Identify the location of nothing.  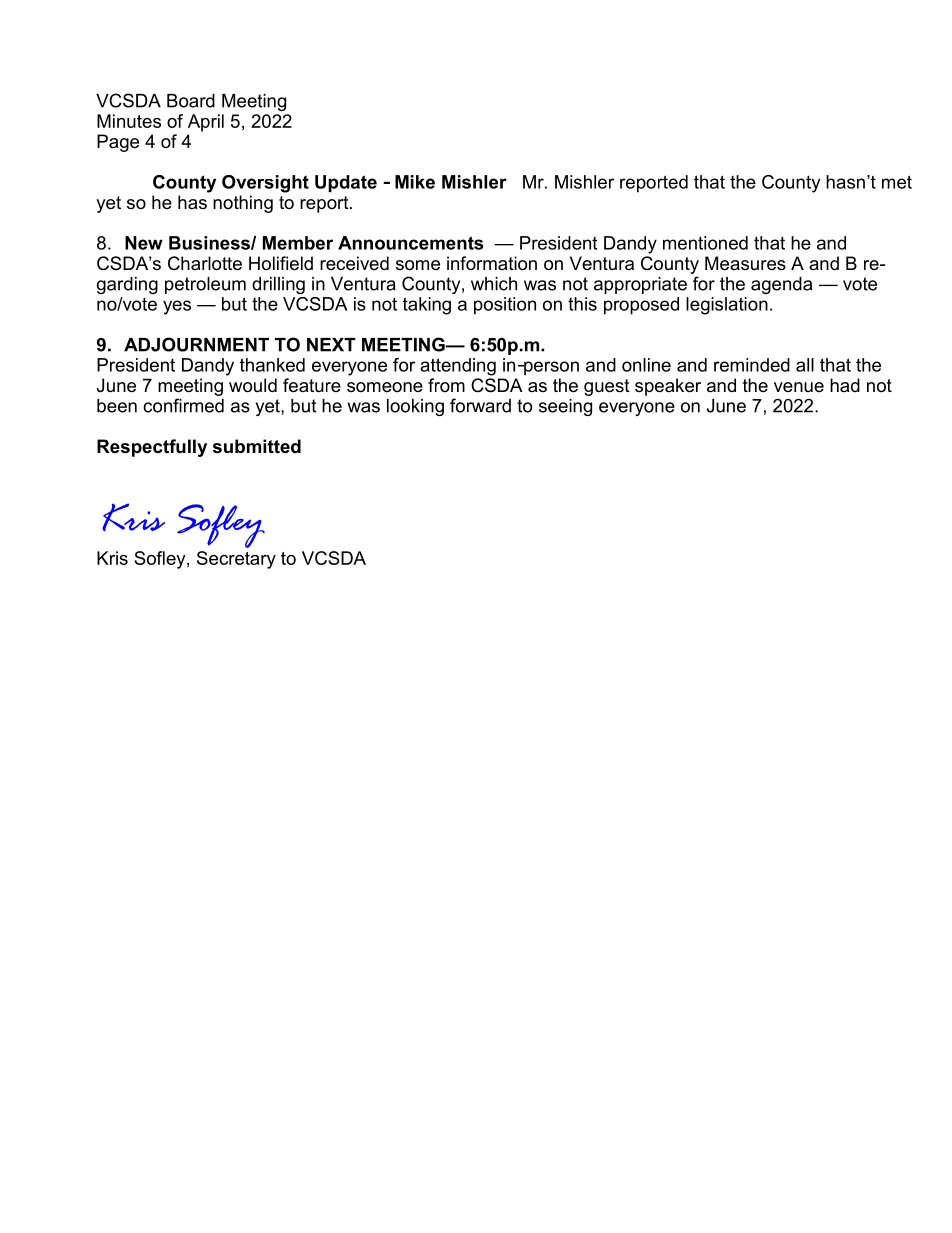
(243, 204).
